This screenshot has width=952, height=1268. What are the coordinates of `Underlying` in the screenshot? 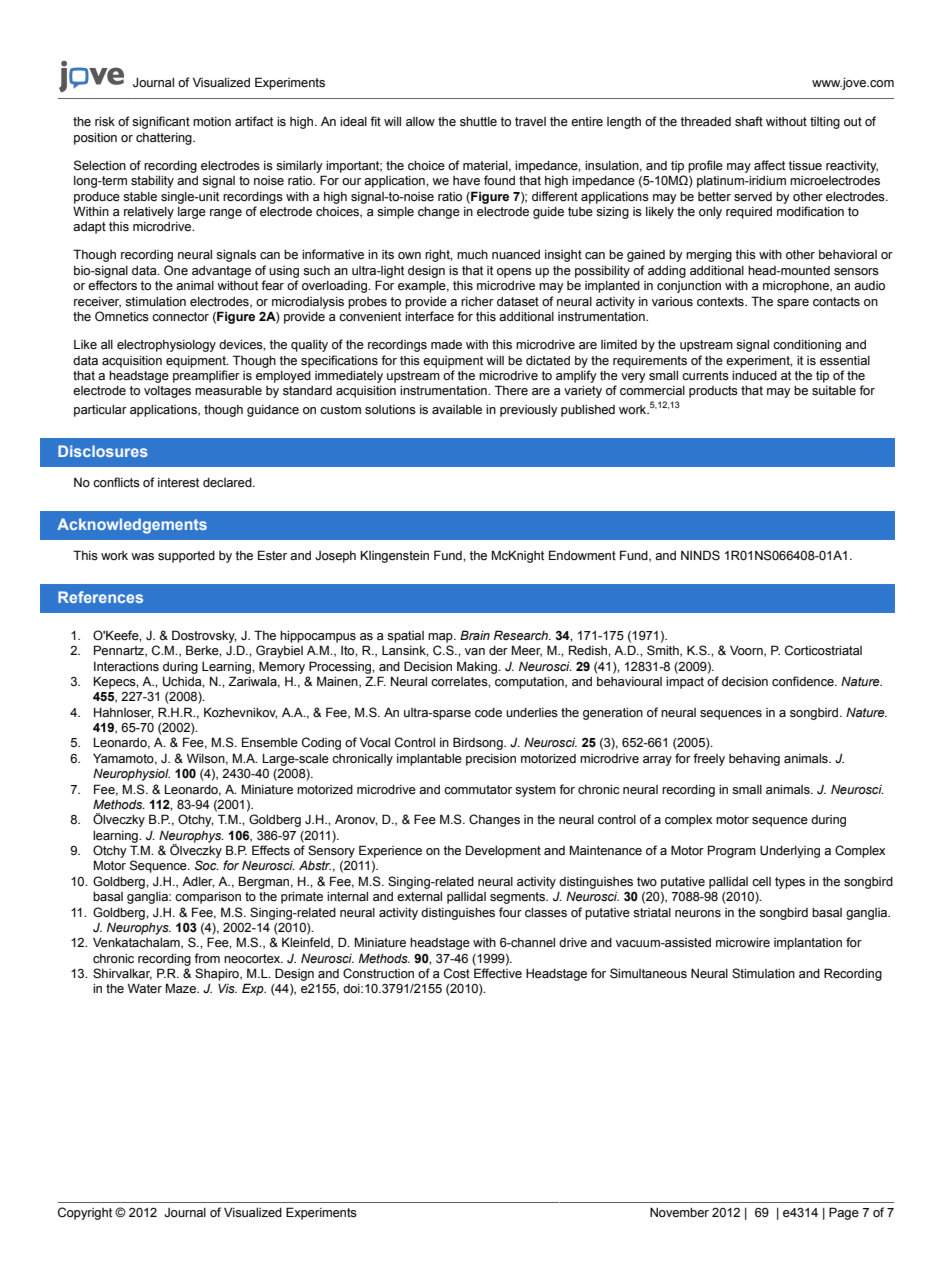 It's located at (790, 852).
